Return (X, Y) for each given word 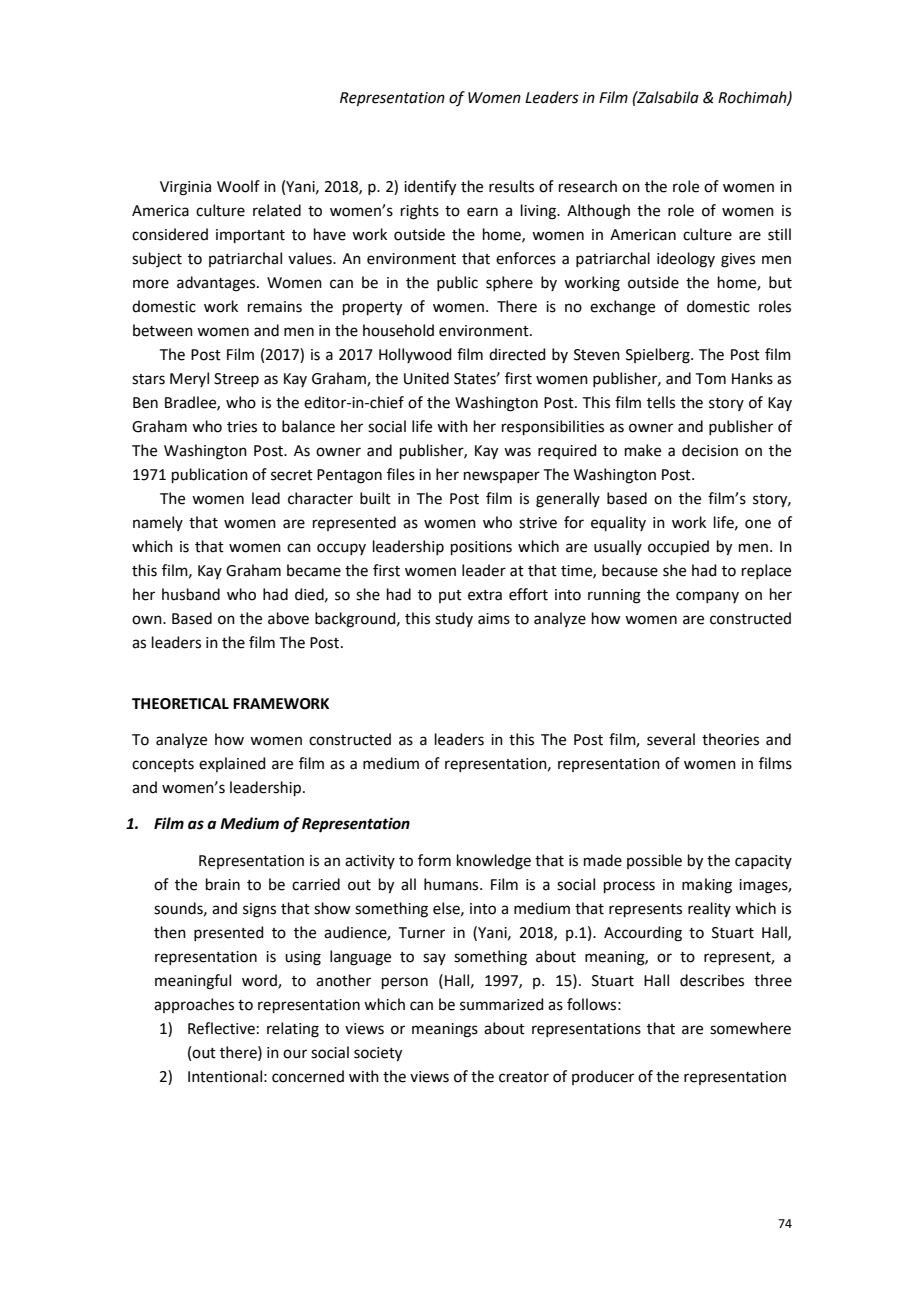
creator (524, 1077)
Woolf (238, 186)
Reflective (221, 1028)
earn (482, 212)
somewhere (750, 1028)
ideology (686, 260)
